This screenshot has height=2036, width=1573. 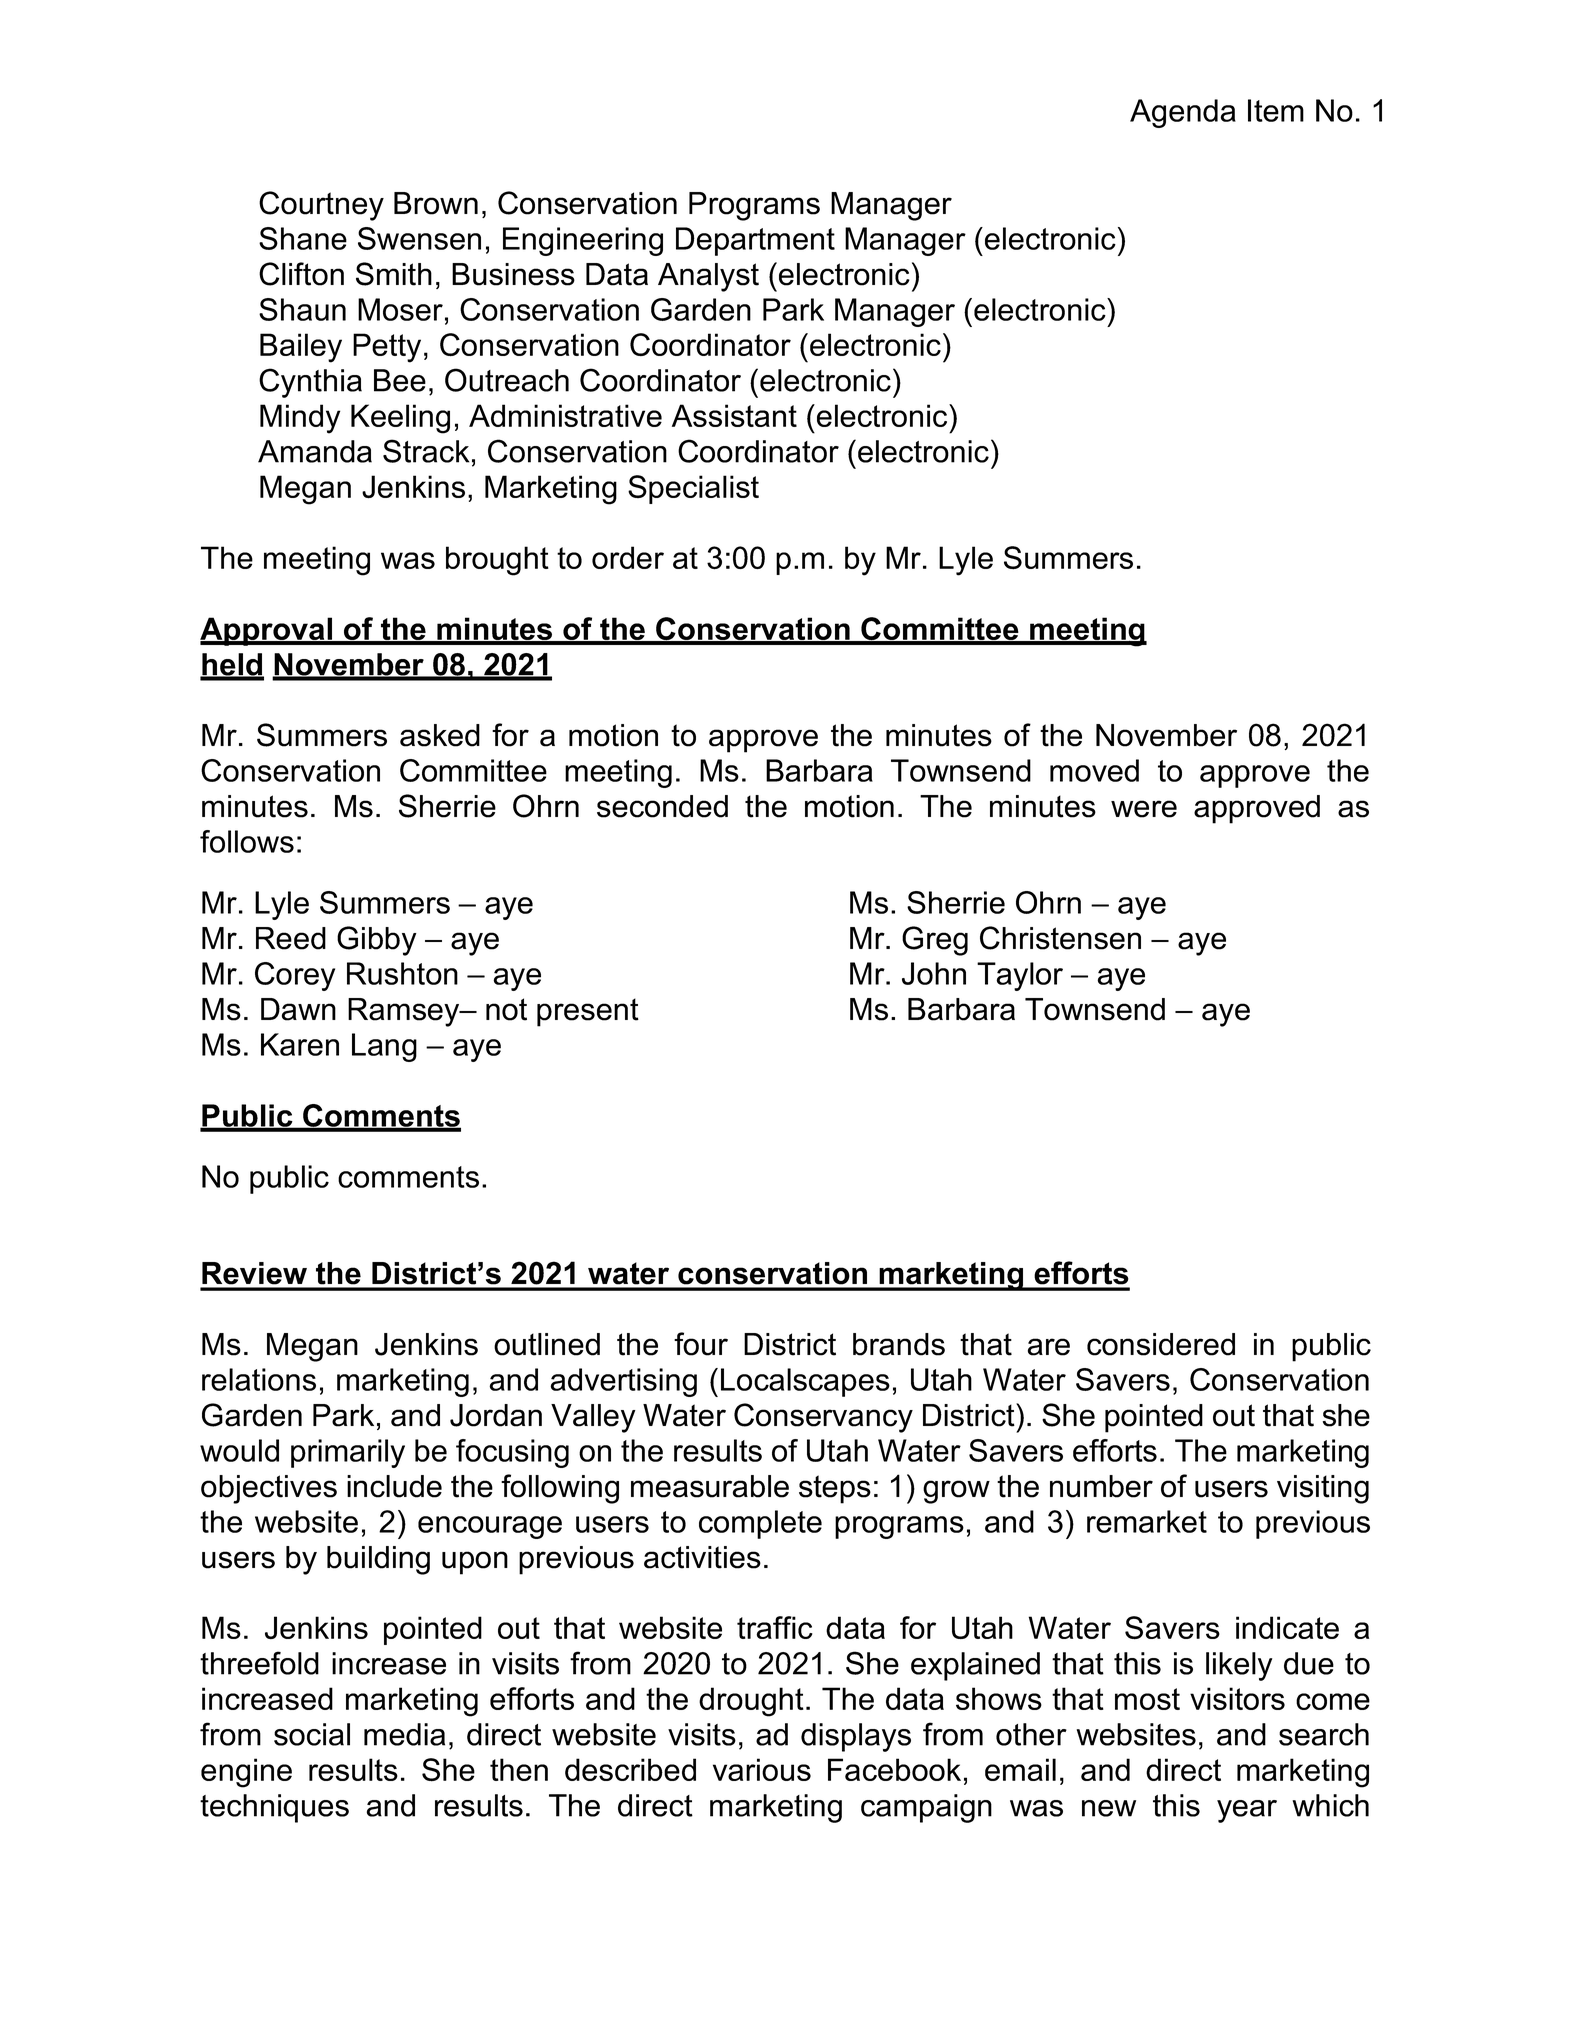 What do you see at coordinates (402, 973) in the screenshot?
I see `Rushton` at bounding box center [402, 973].
